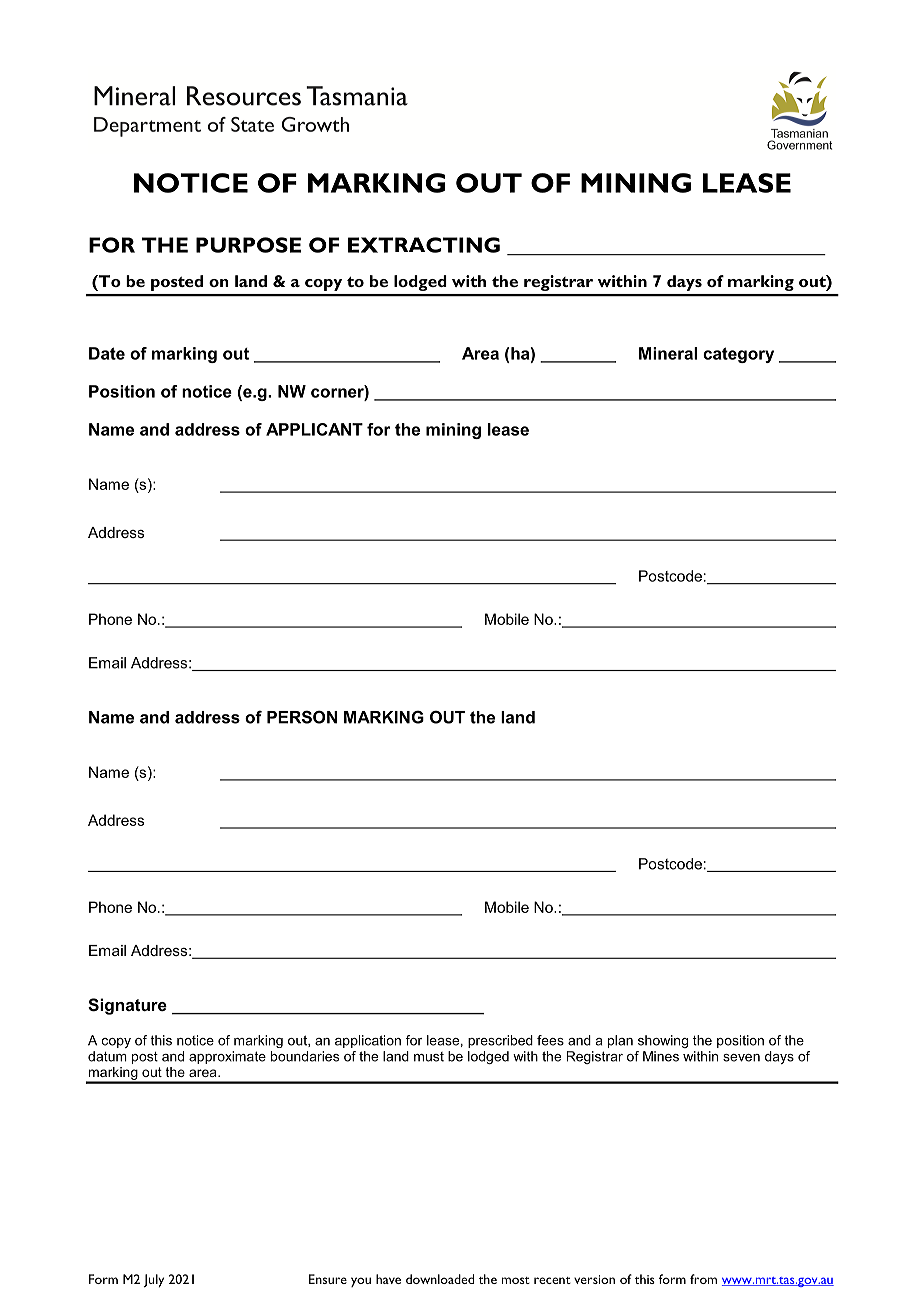 This document has height=1308, width=924. Describe the element at coordinates (314, 429) in the document. I see `APPLICANT` at that location.
